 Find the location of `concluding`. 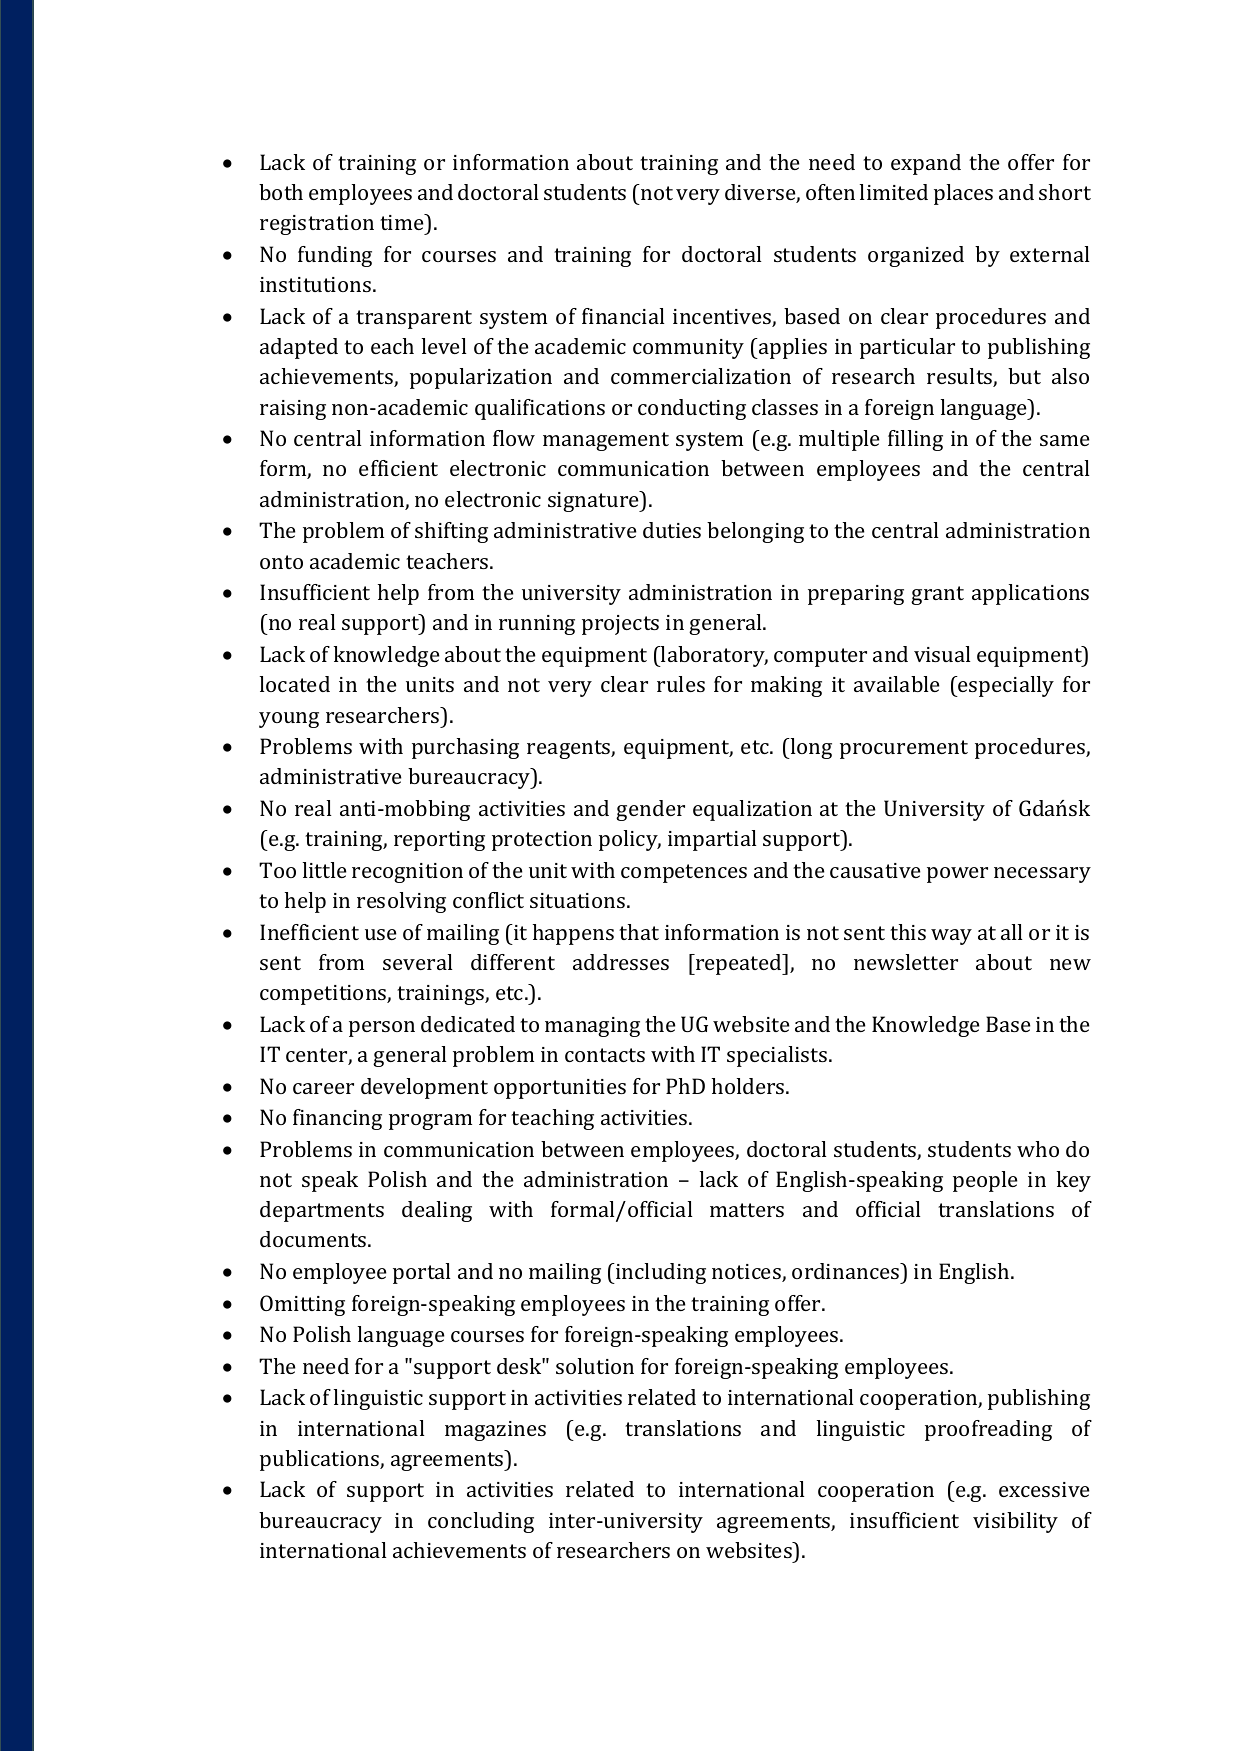

concluding is located at coordinates (481, 1522).
